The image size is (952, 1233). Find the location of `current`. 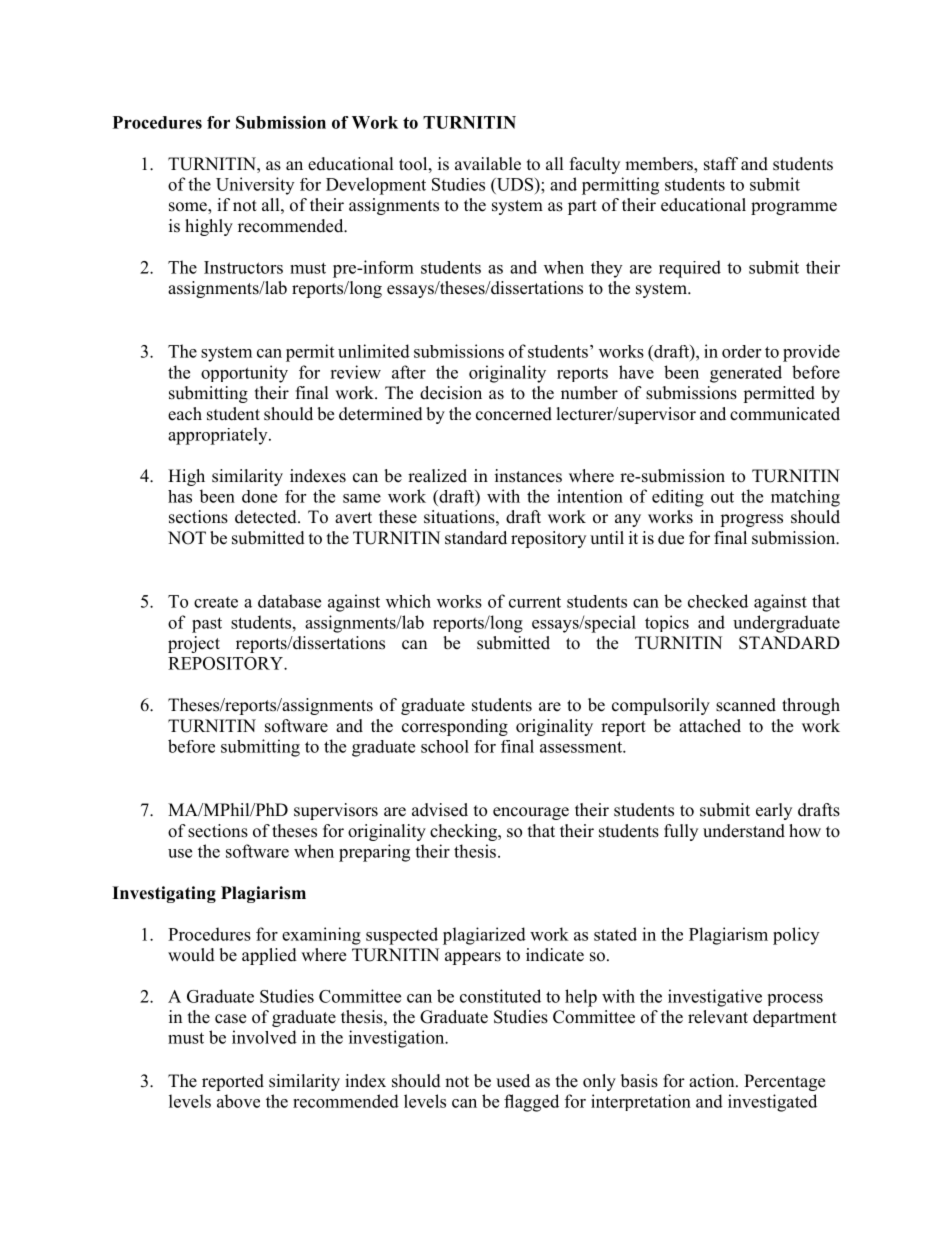

current is located at coordinates (535, 602).
